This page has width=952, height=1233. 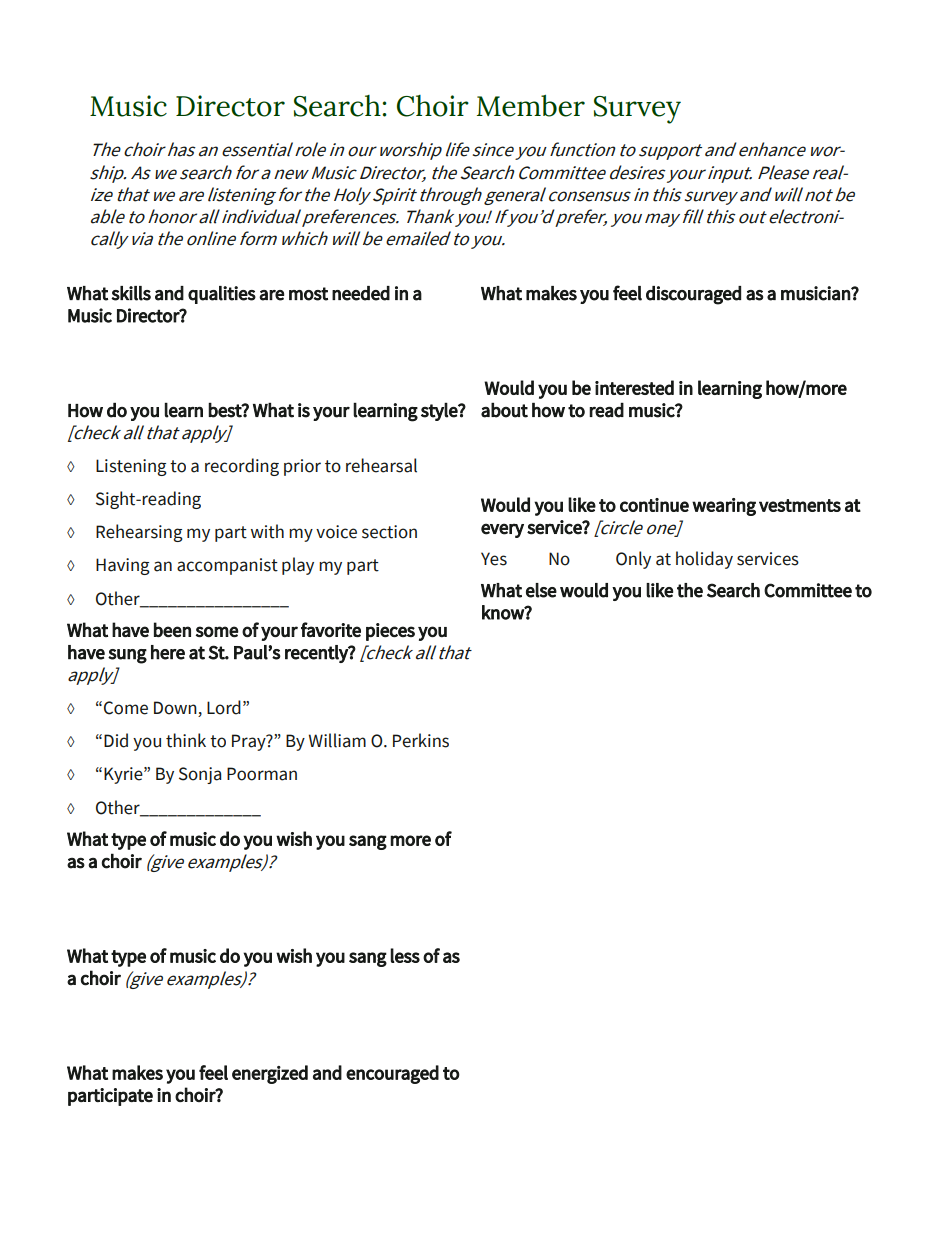 What do you see at coordinates (200, 775) in the page?
I see `Sonja` at bounding box center [200, 775].
